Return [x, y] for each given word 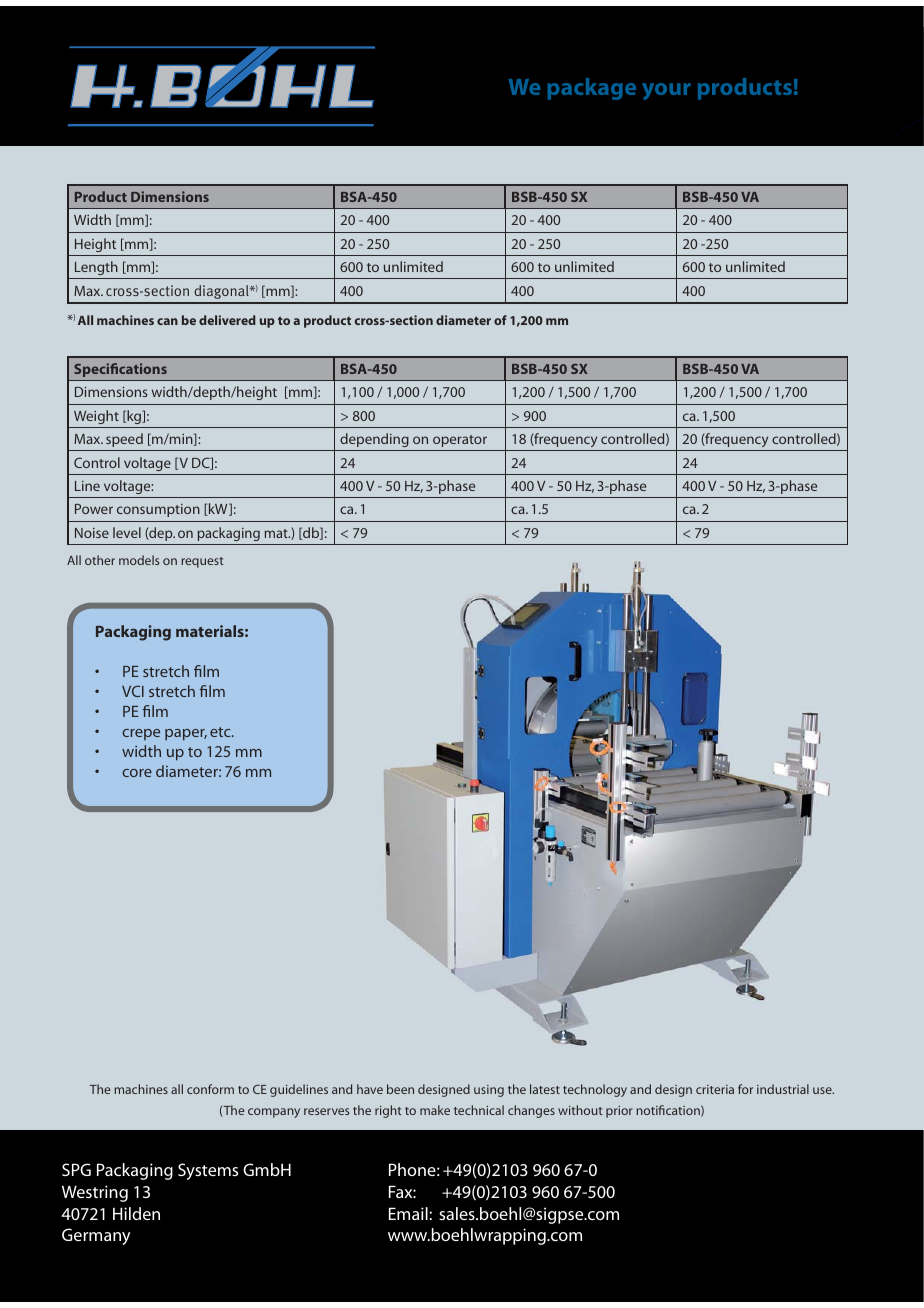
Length [96, 268]
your [666, 91]
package [592, 89]
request [202, 562]
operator [460, 441]
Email [408, 1213]
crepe [141, 734]
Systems [208, 1171]
